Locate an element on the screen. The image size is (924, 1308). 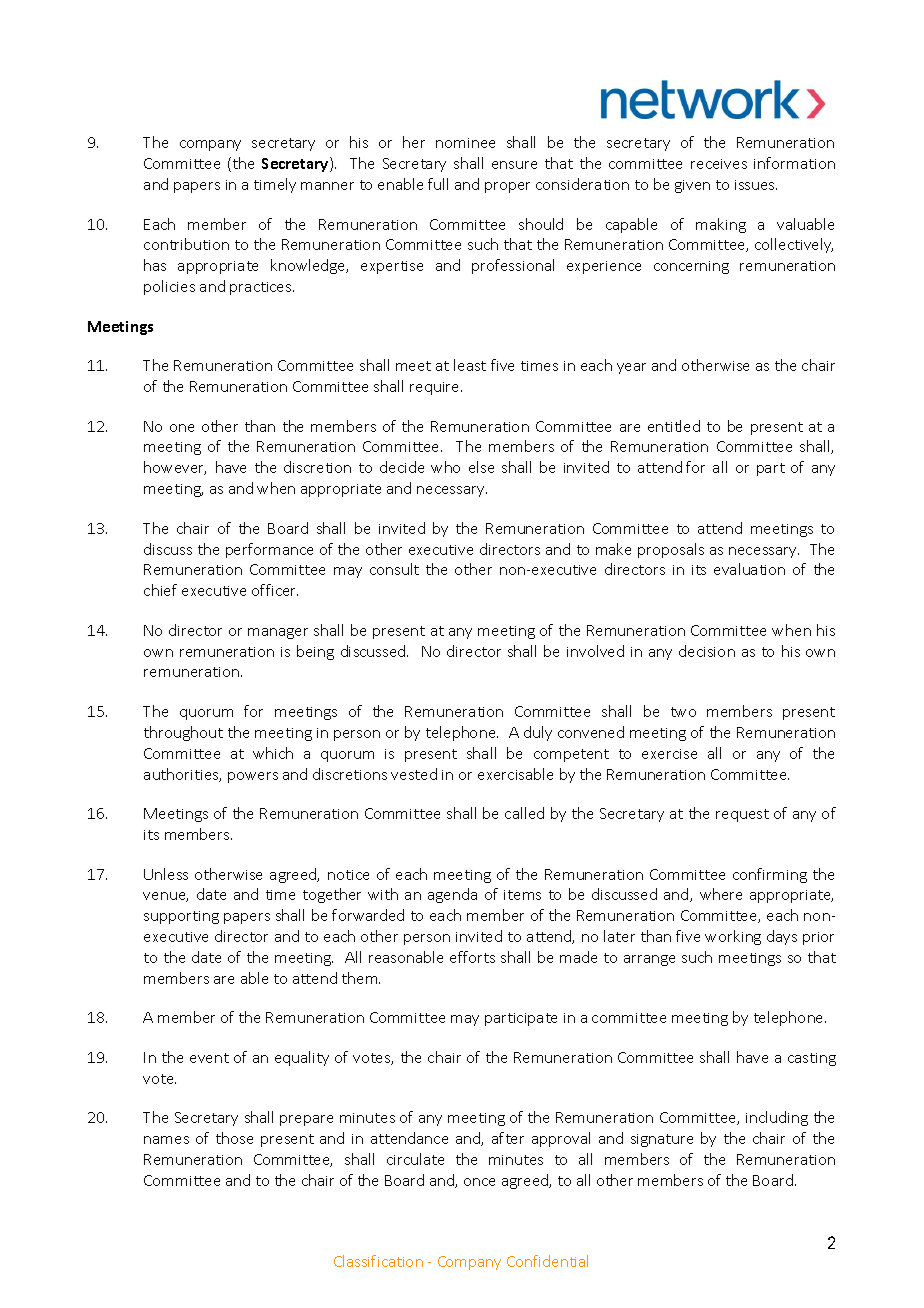
issues is located at coordinates (756, 185).
